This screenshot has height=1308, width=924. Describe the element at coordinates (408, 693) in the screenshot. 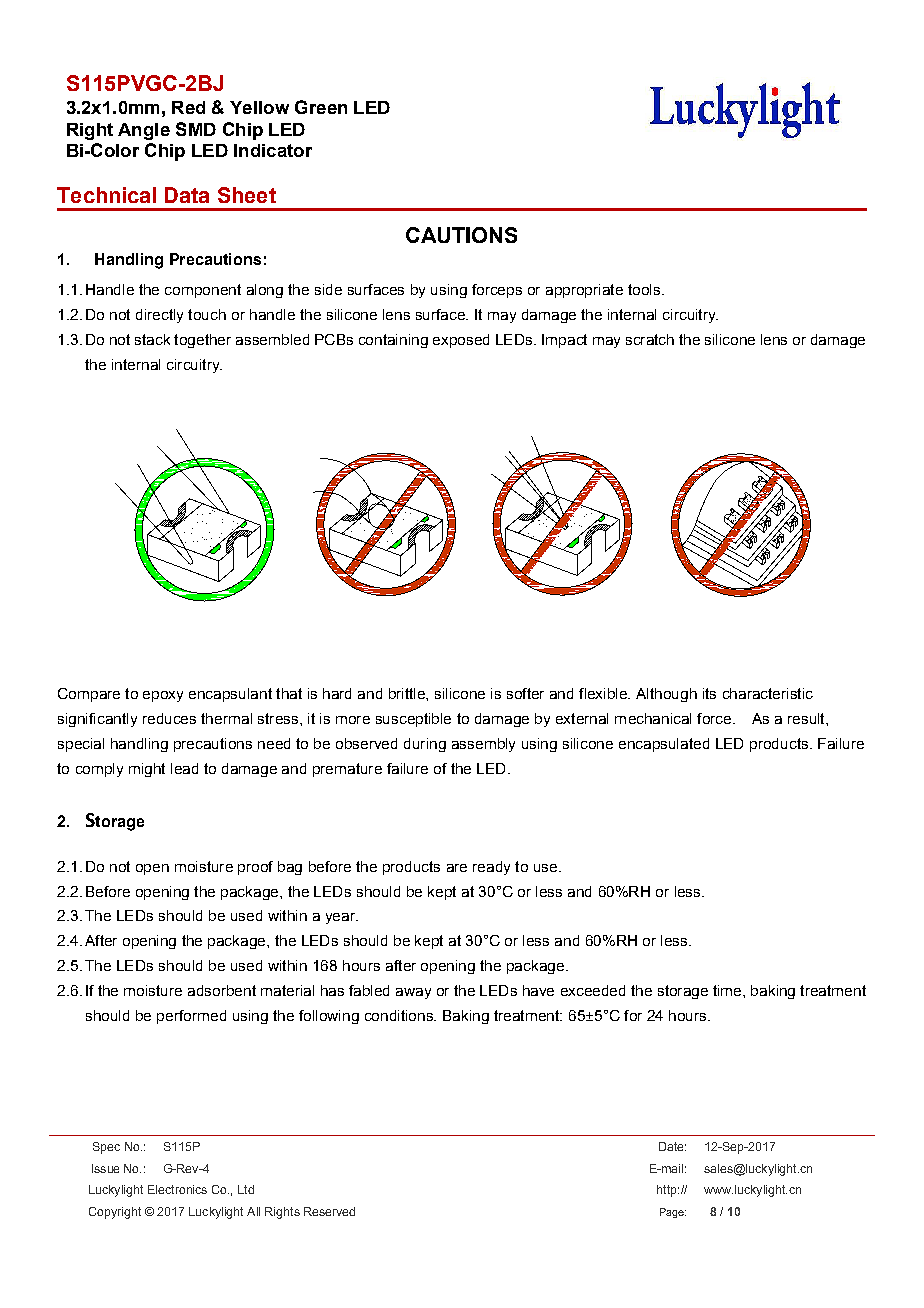

I see `brittle` at that location.
